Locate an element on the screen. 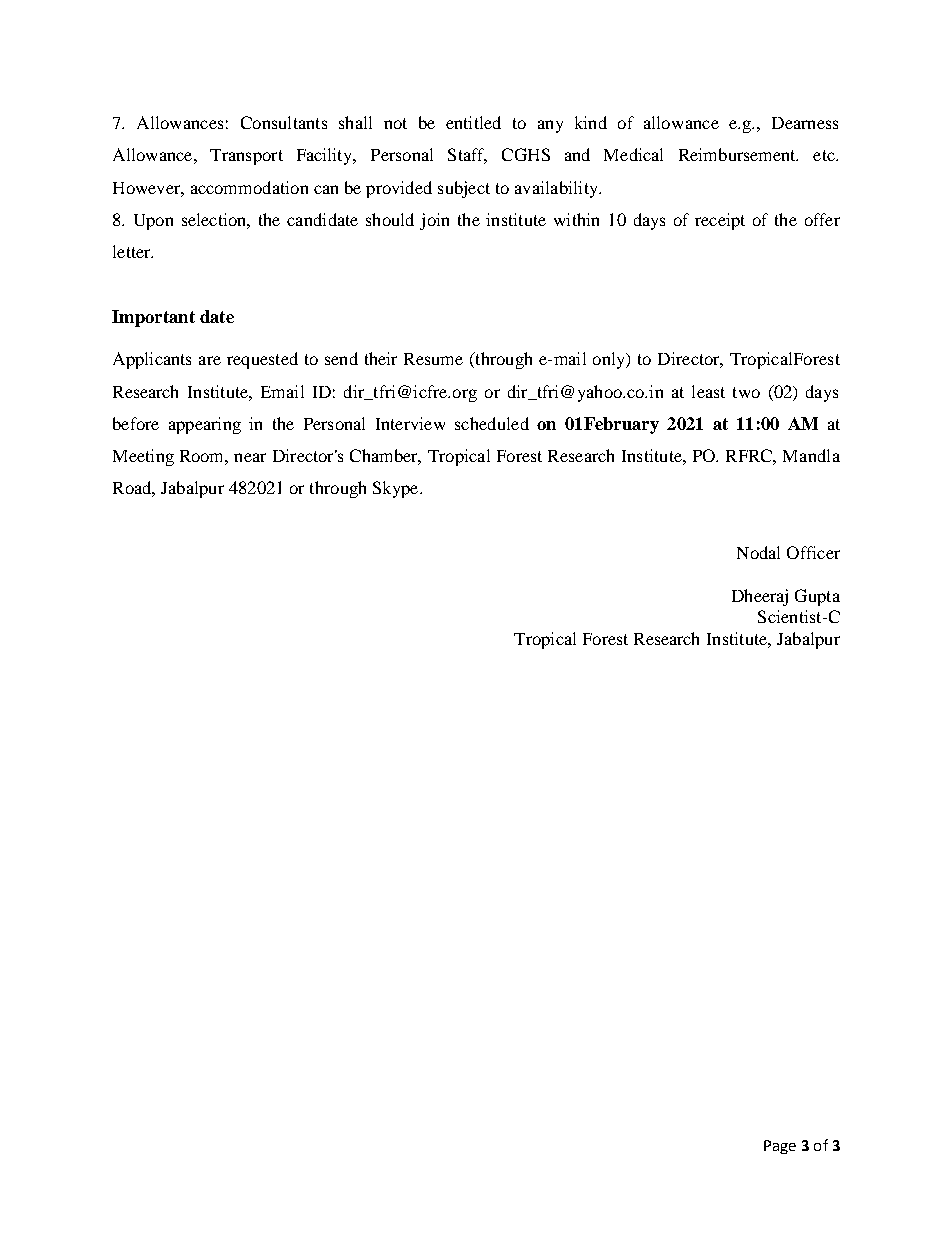 The width and height of the screenshot is (952, 1233). Reimbursement is located at coordinates (738, 154).
